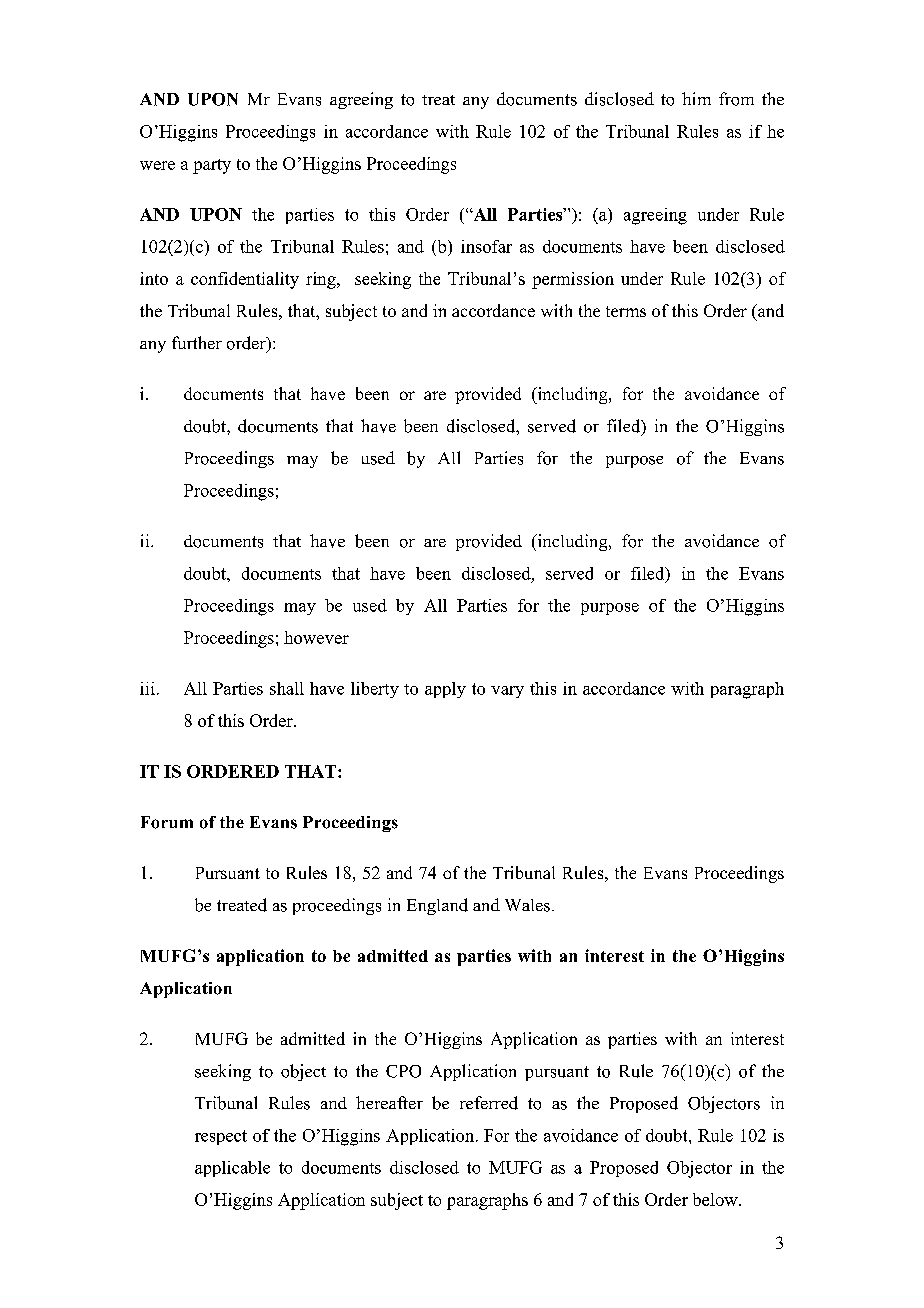  Describe the element at coordinates (507, 692) in the image. I see `vary` at that location.
